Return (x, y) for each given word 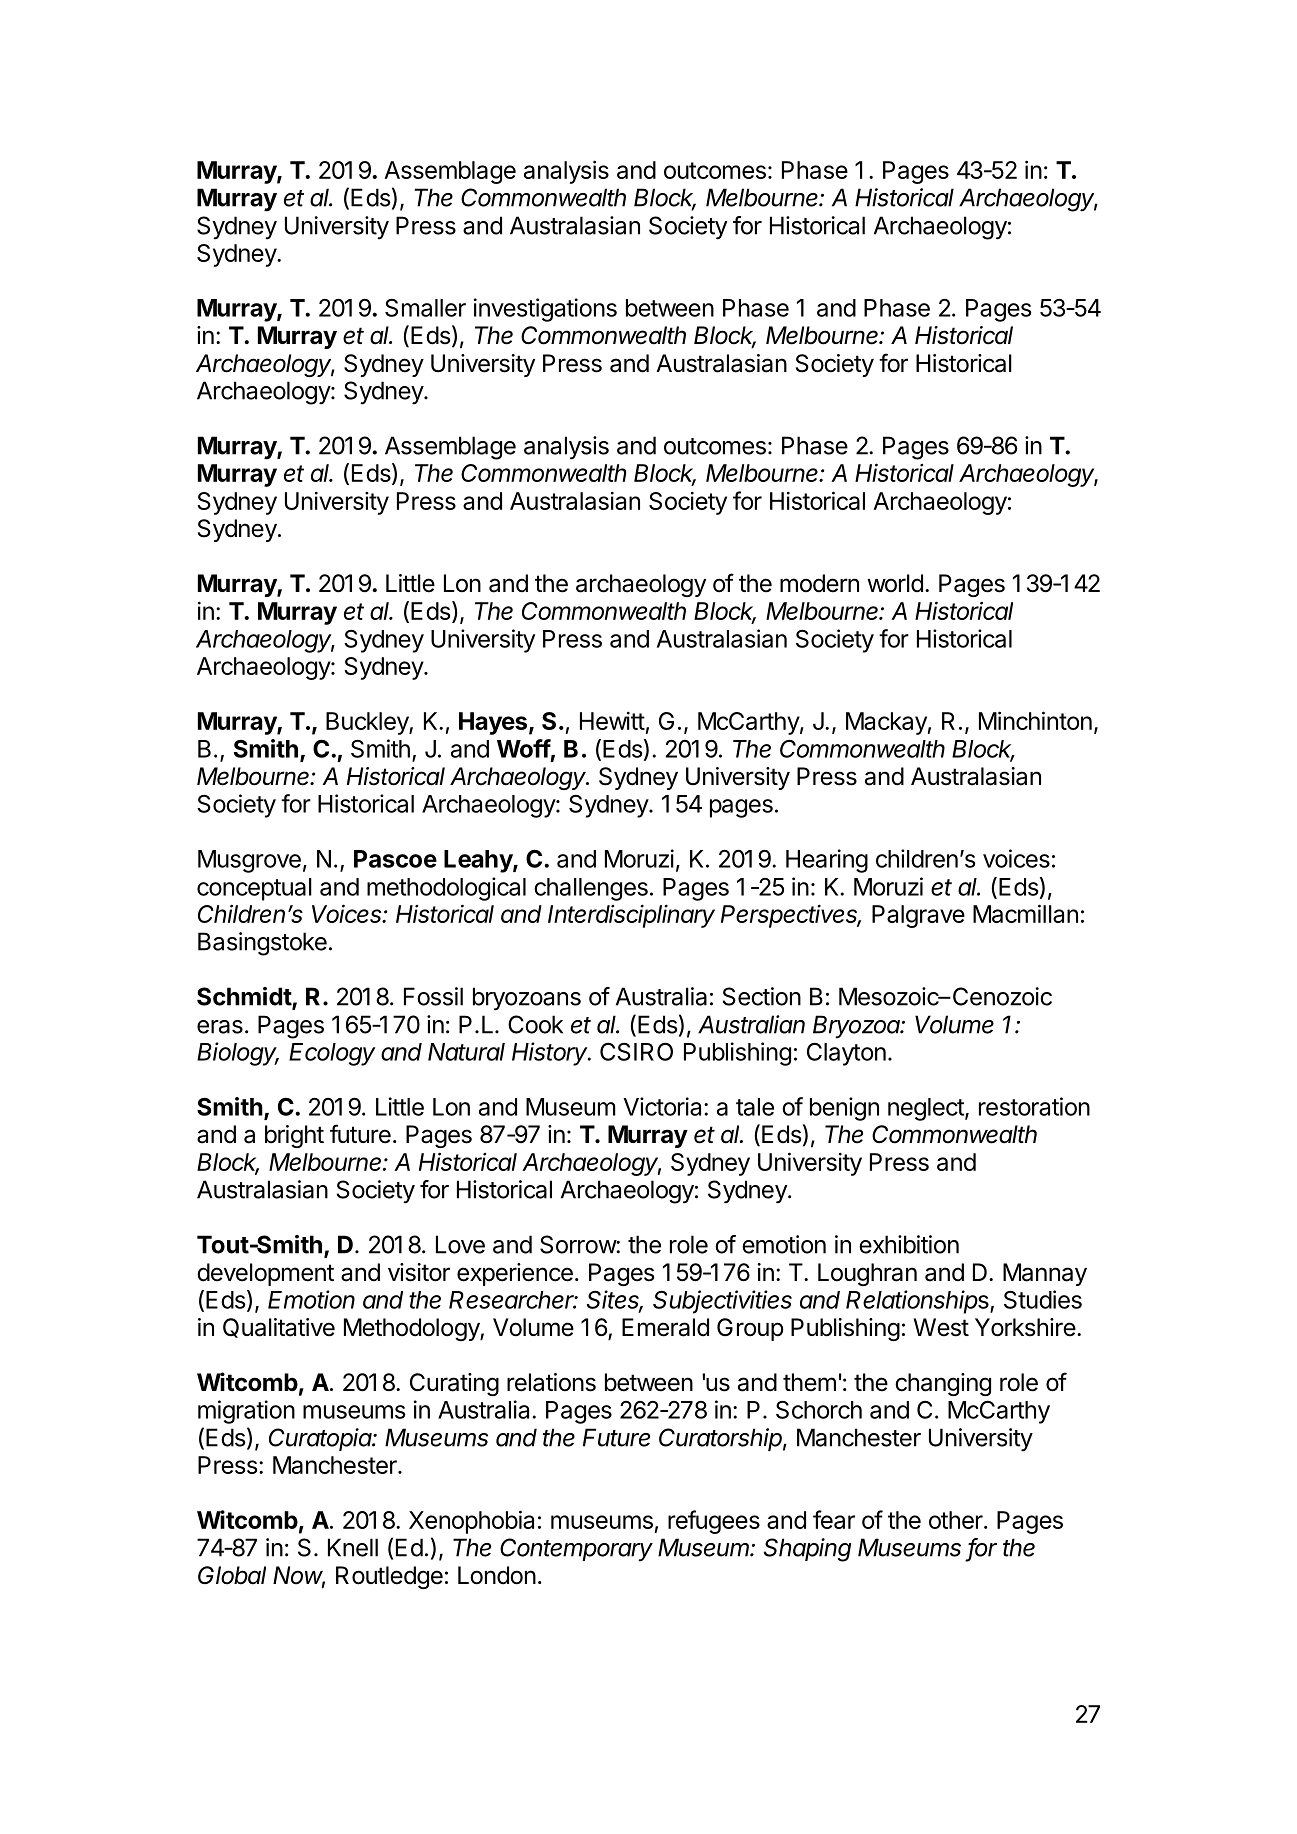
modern (819, 583)
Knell (353, 1547)
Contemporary (576, 1550)
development (265, 1274)
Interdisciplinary (631, 916)
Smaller (425, 308)
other (957, 1520)
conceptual (254, 889)
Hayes (493, 723)
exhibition (909, 1244)
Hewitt (612, 721)
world (895, 583)
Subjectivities (722, 1302)
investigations (545, 310)
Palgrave (918, 916)
